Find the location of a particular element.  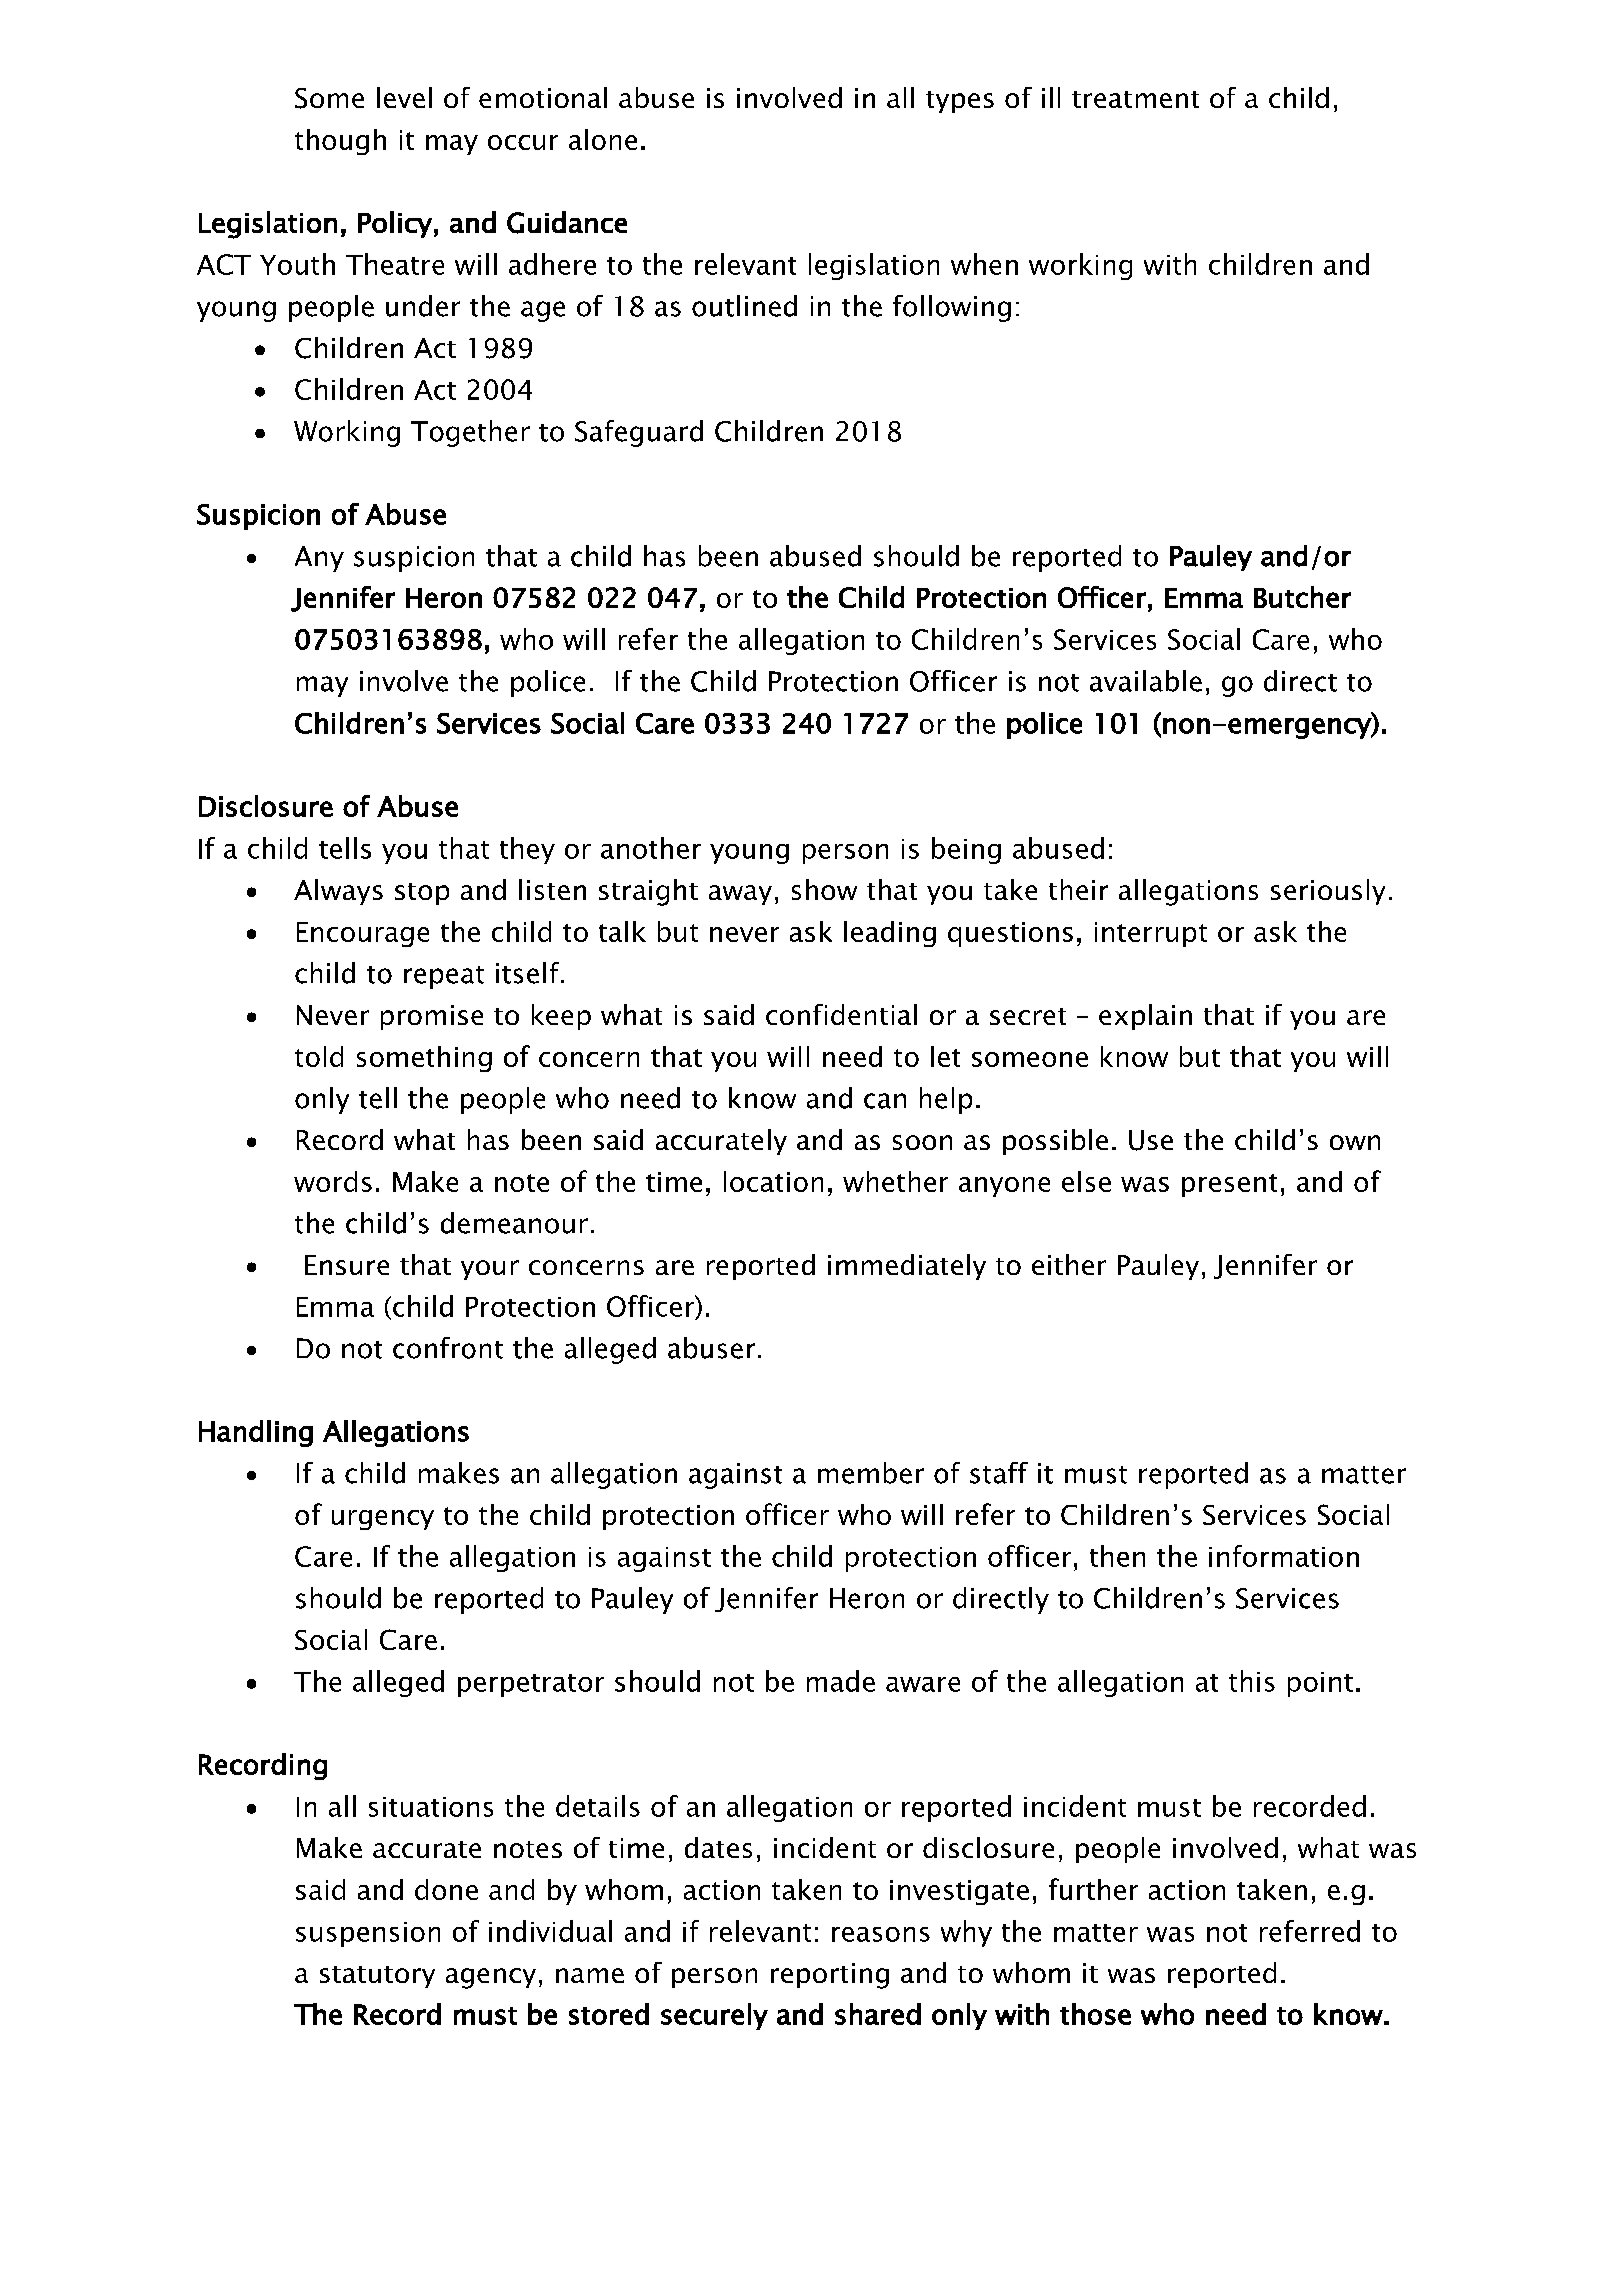

reporting is located at coordinates (830, 1976).
